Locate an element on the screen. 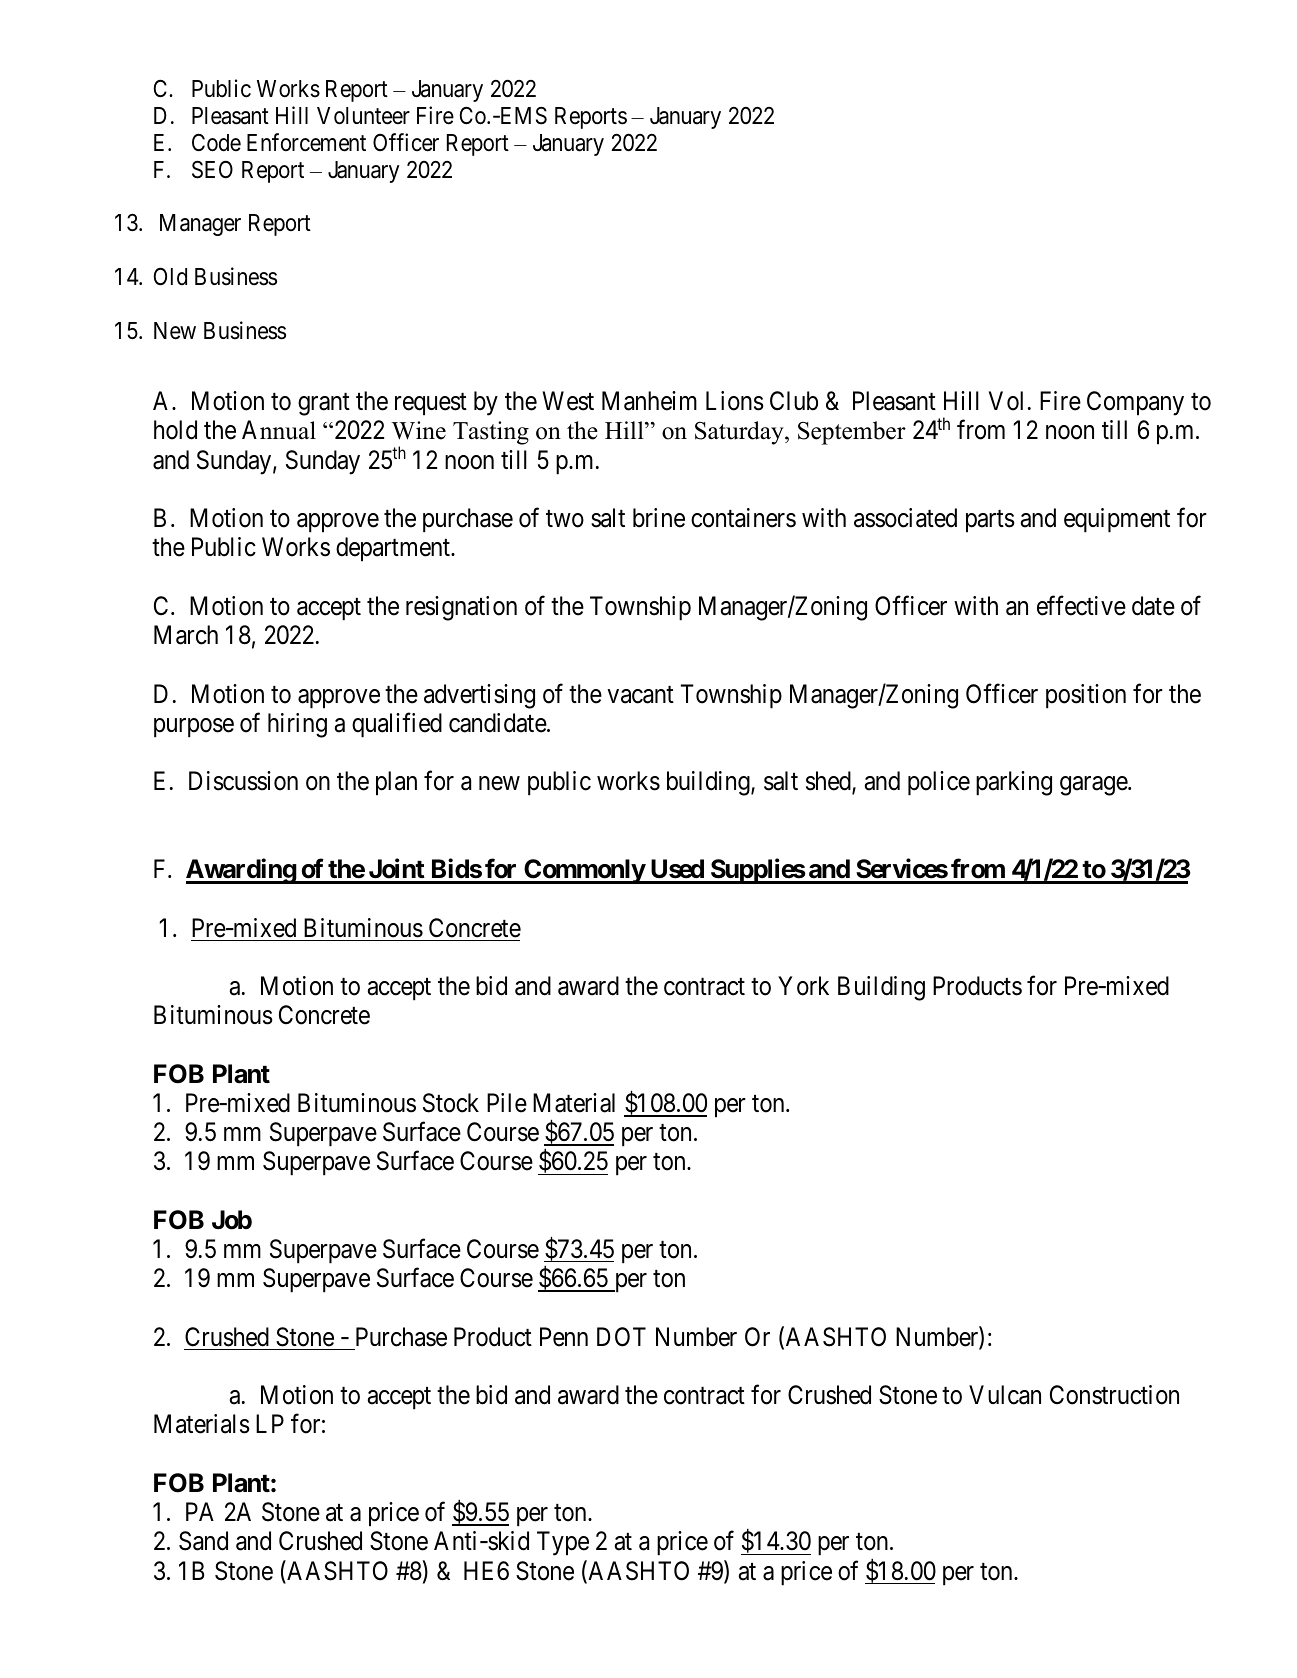 This screenshot has width=1297, height=1678. Sand is located at coordinates (203, 1541).
